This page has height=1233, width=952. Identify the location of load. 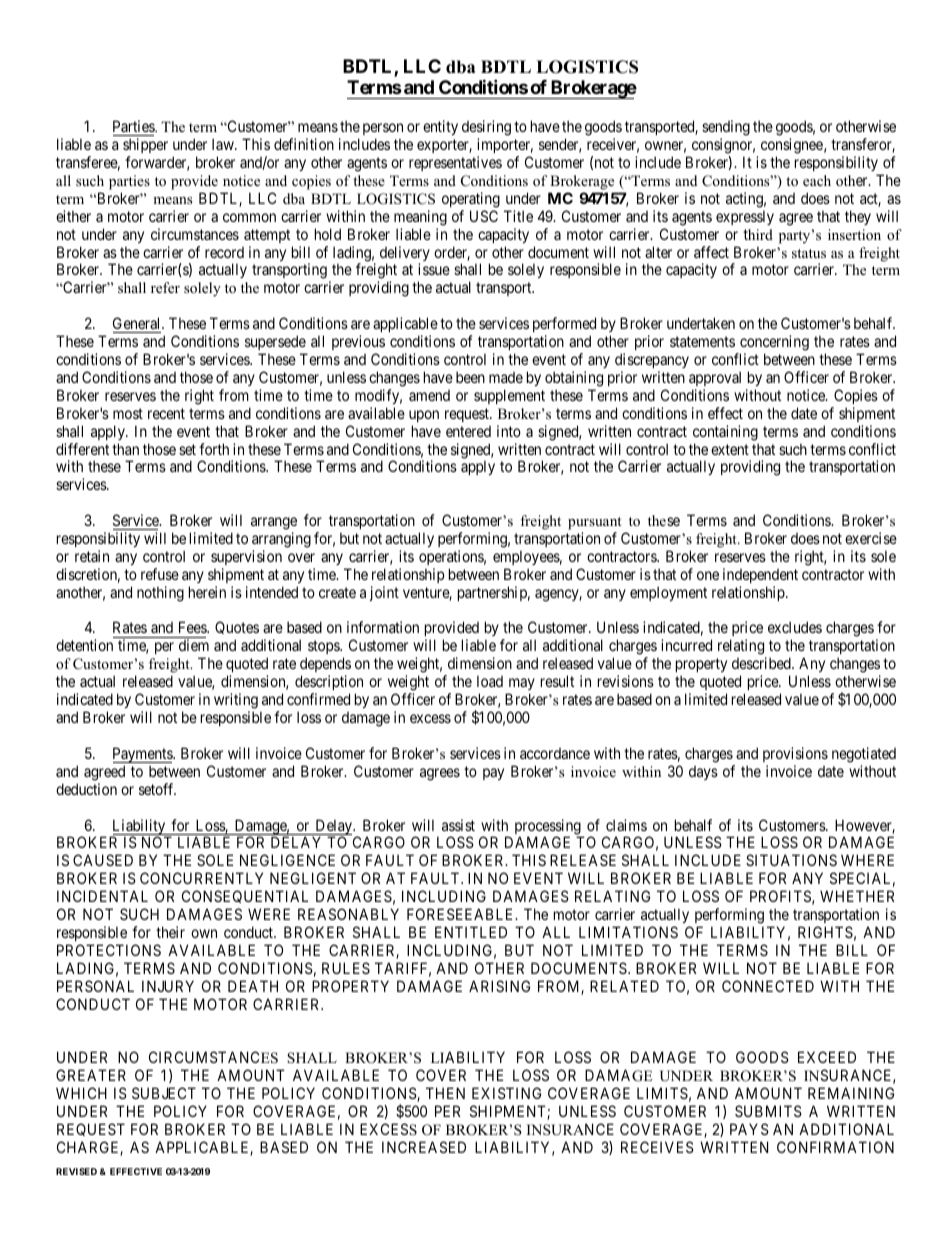
(490, 681).
